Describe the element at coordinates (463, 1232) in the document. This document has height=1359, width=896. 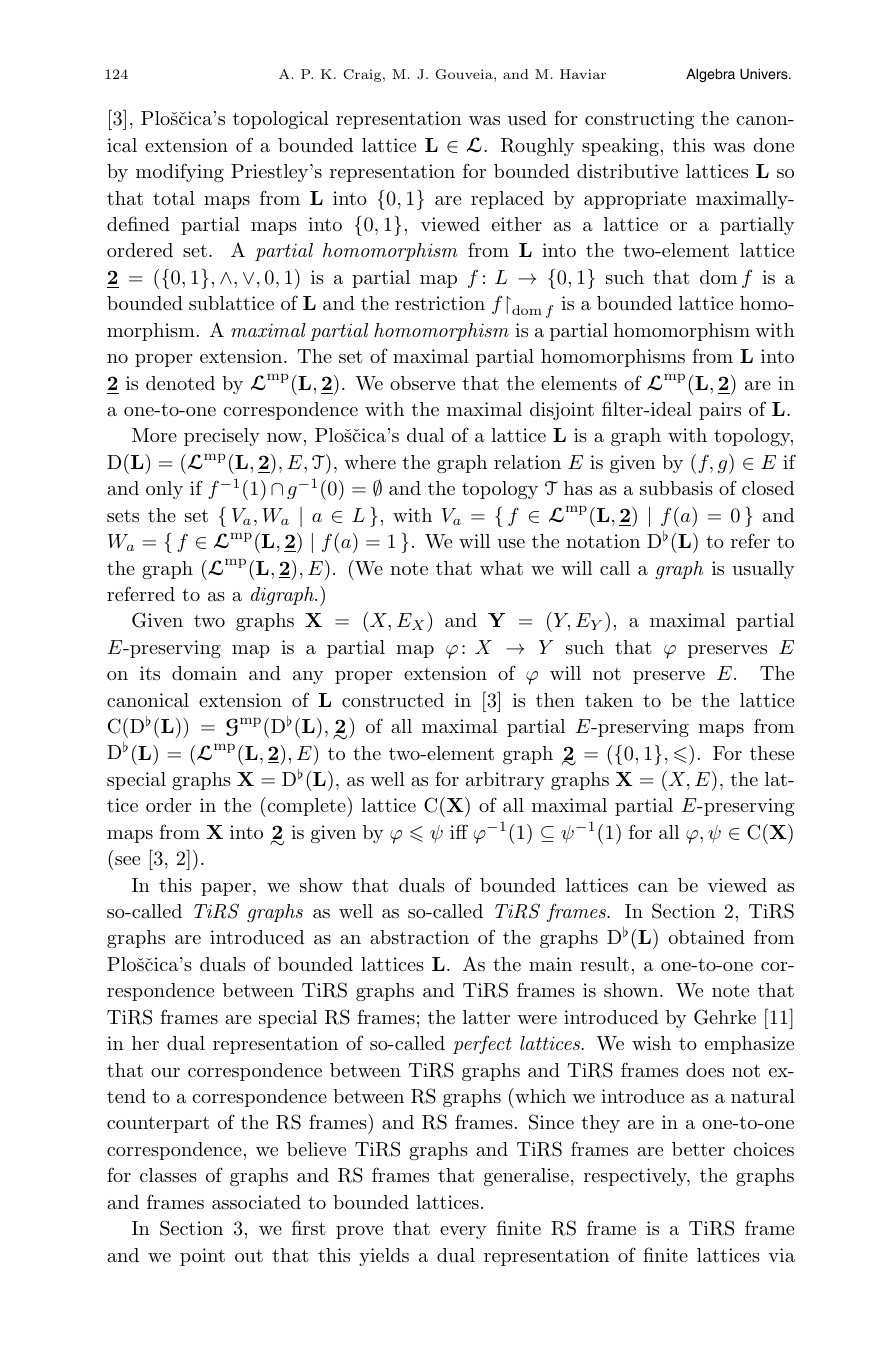
I see `every` at that location.
